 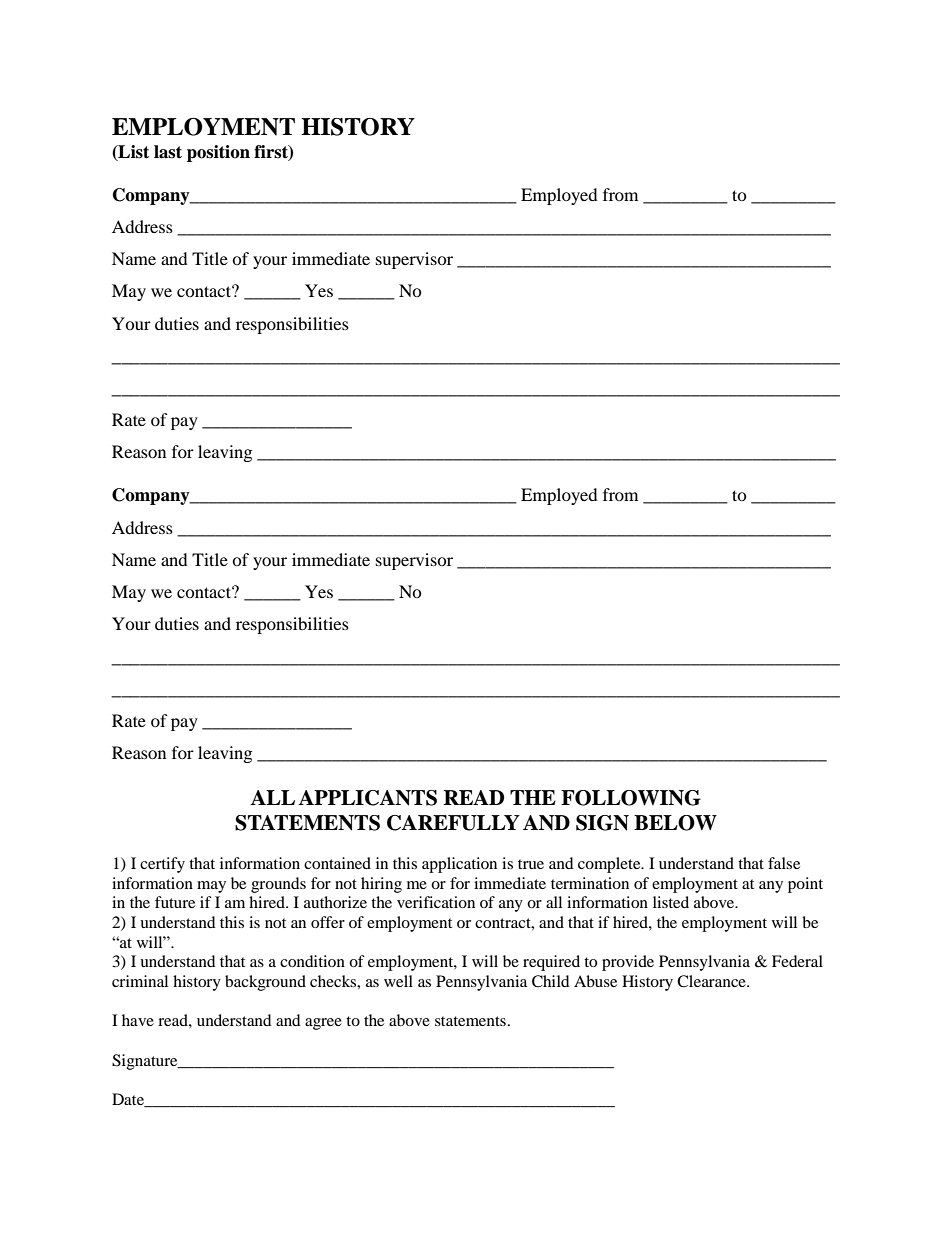 I want to click on grounds, so click(x=278, y=885).
